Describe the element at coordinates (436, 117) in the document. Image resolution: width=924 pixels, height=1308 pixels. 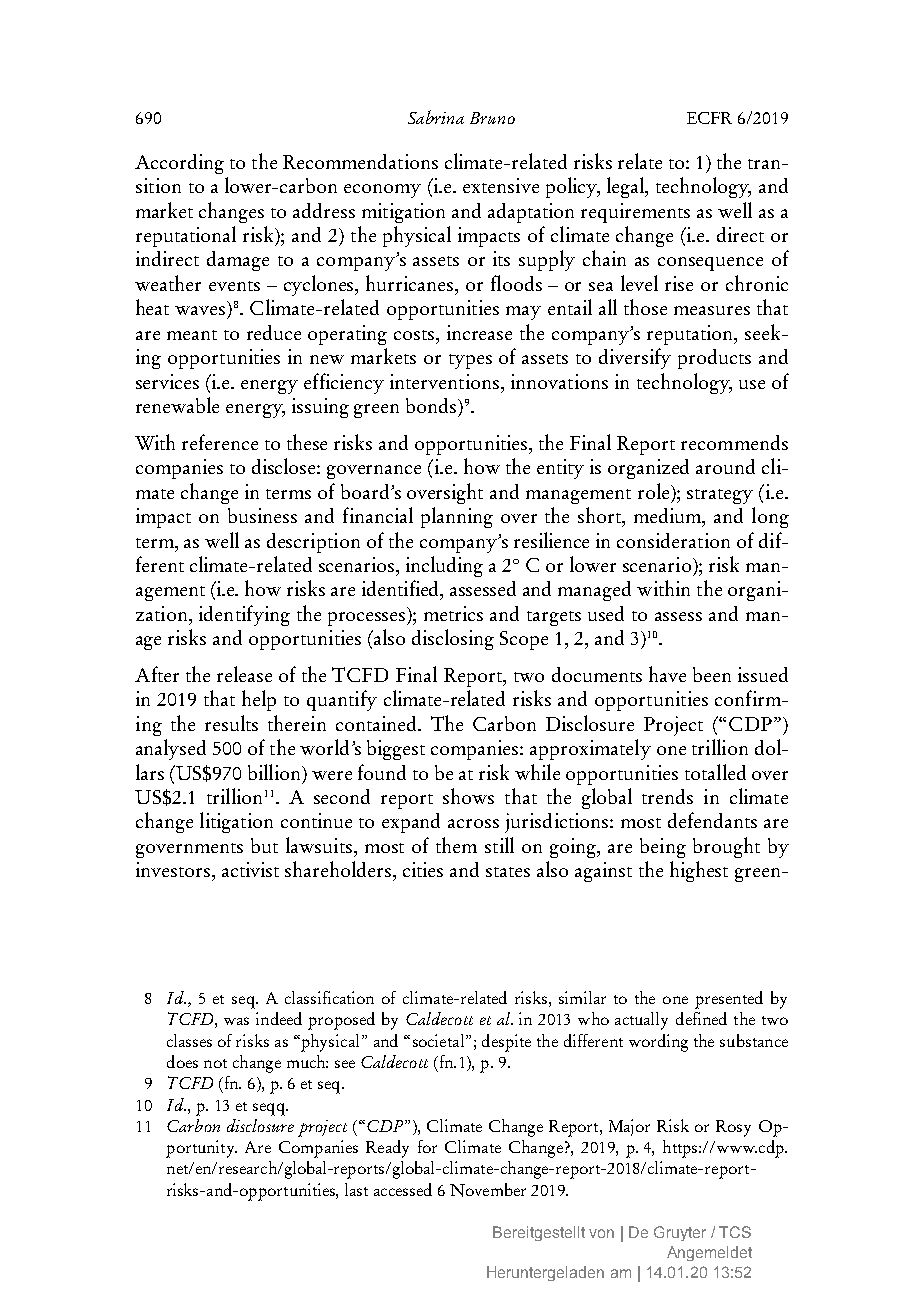
I see `Sabrina` at that location.
